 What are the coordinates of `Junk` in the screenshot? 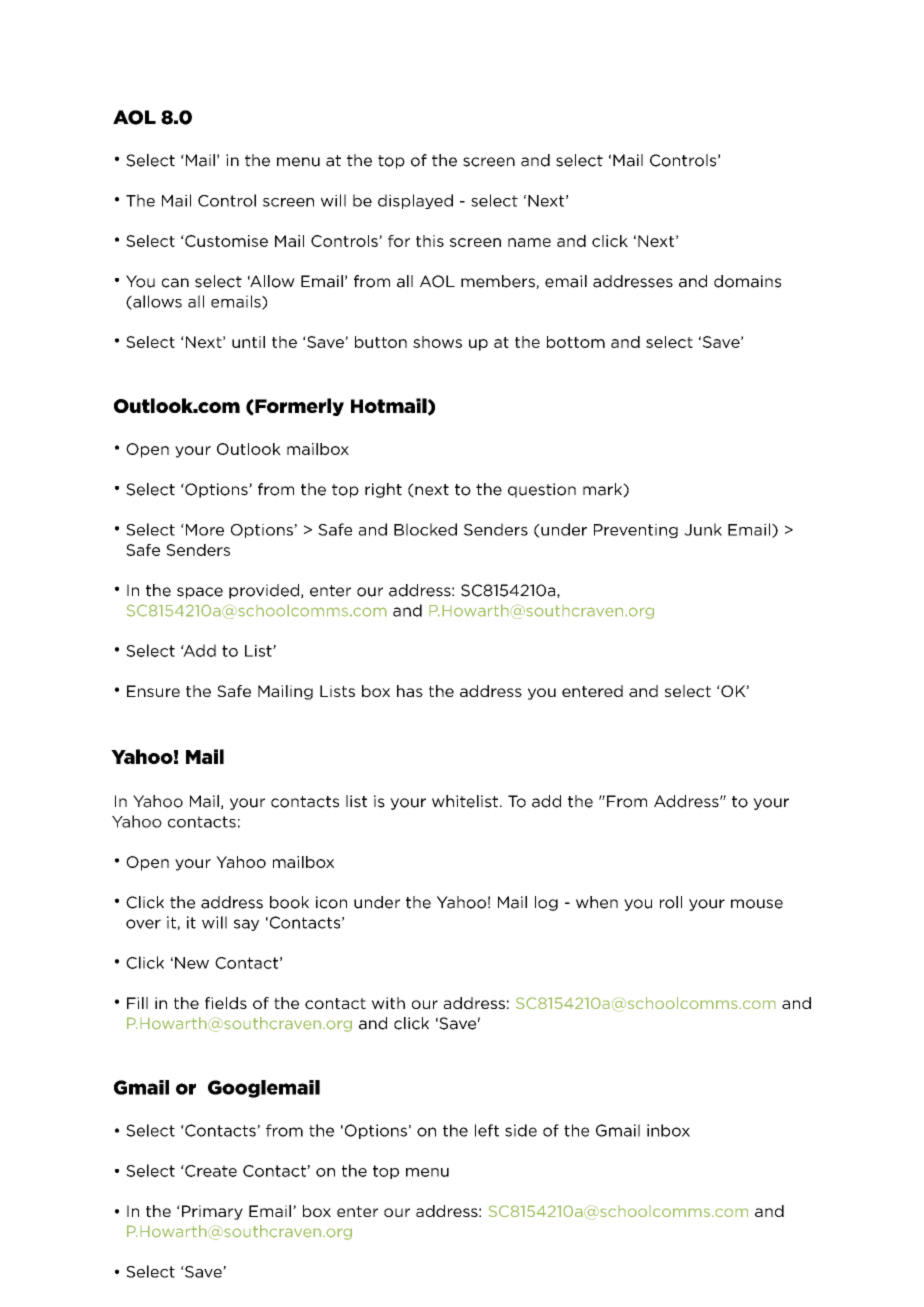 It's located at (703, 529).
